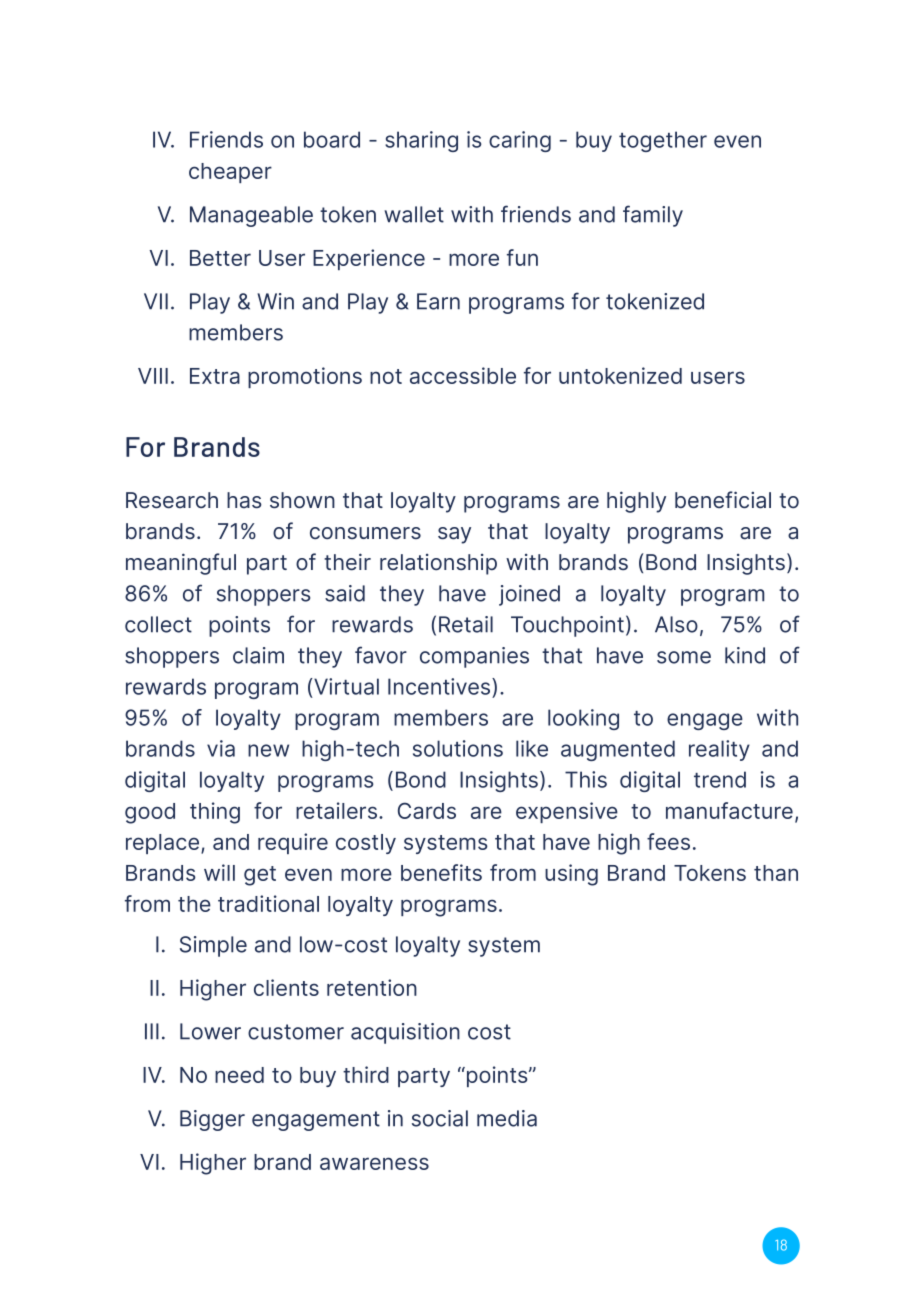 This screenshot has width=924, height=1308. I want to click on accessible, so click(463, 375).
